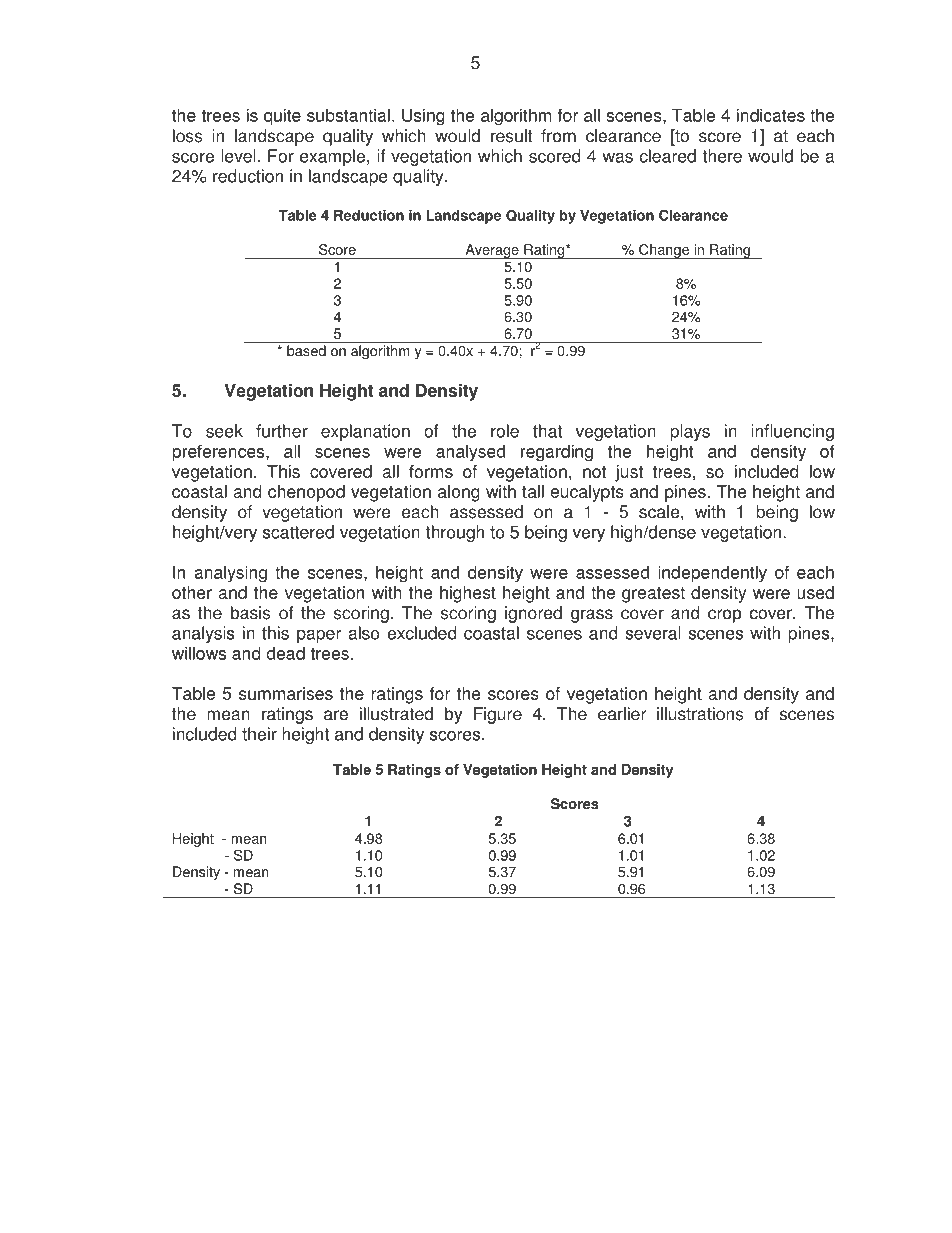 The width and height of the screenshot is (952, 1233). I want to click on their, so click(259, 734).
